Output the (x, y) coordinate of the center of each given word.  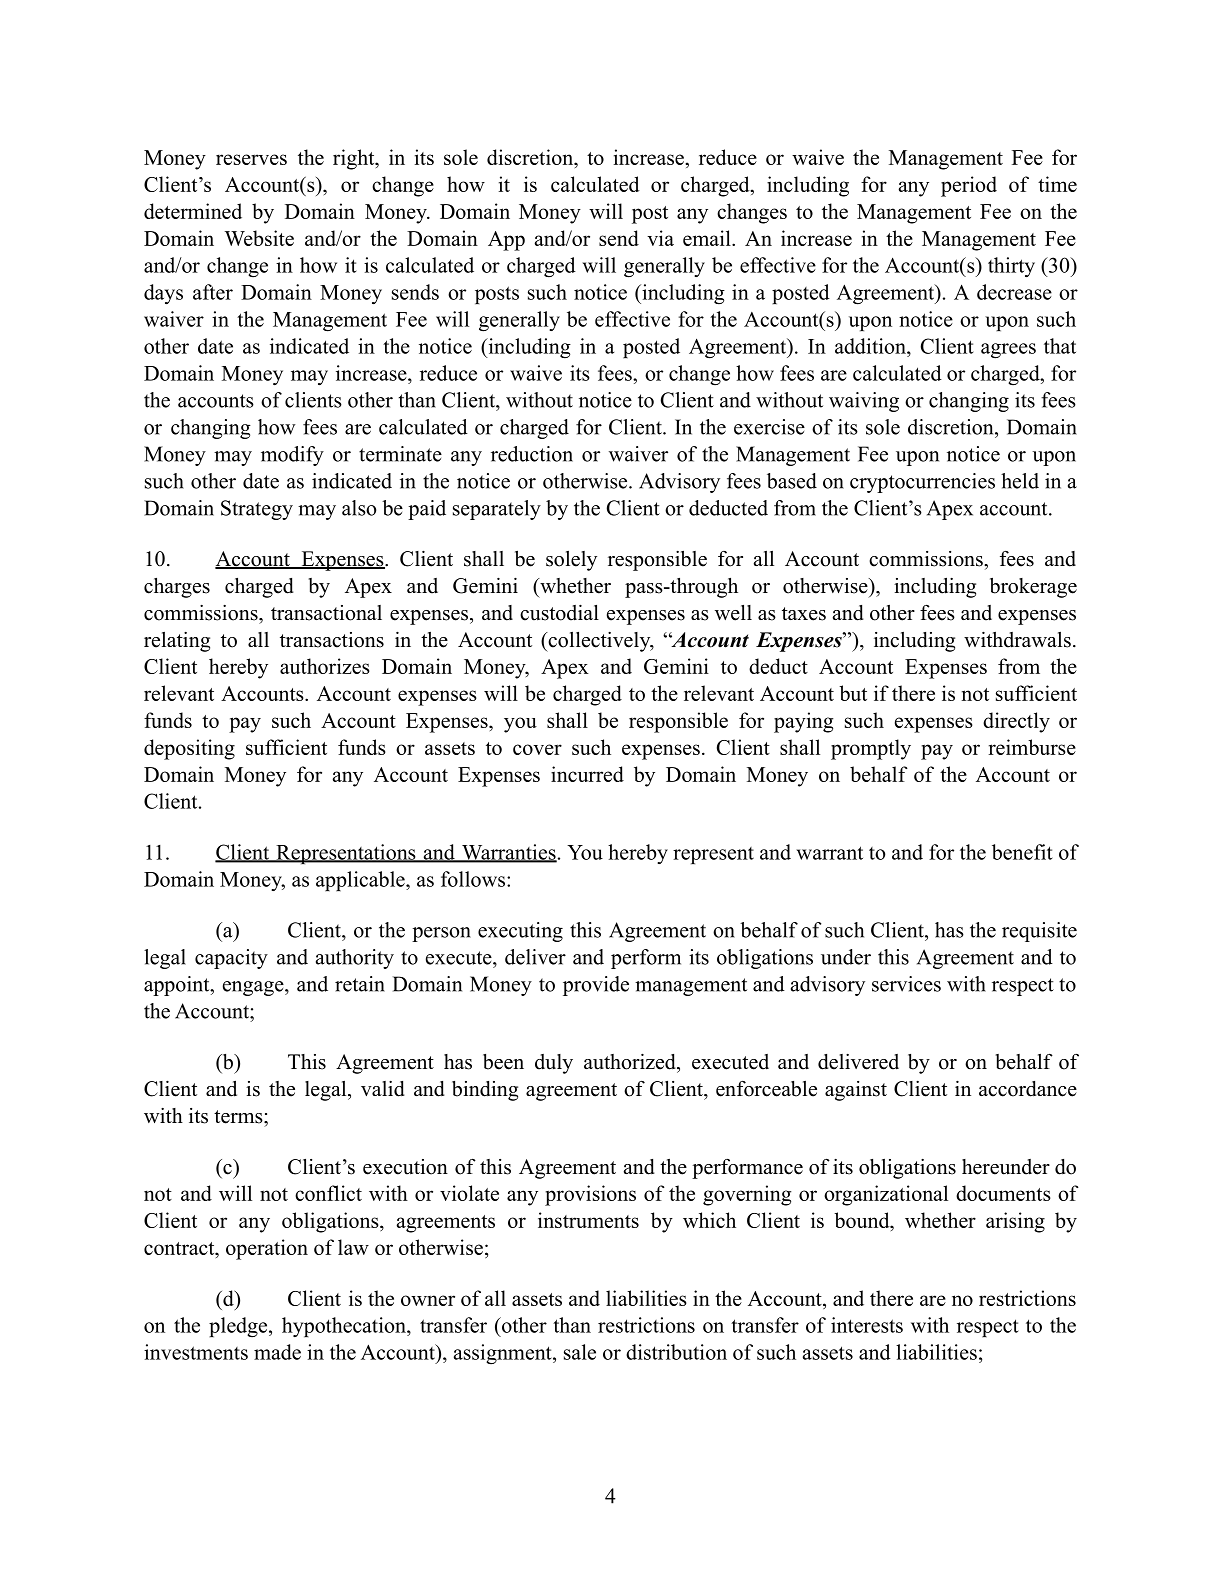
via (660, 238)
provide (596, 986)
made (277, 1352)
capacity (231, 959)
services (906, 984)
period (969, 186)
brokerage (1033, 588)
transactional (326, 613)
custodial (559, 612)
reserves (251, 159)
